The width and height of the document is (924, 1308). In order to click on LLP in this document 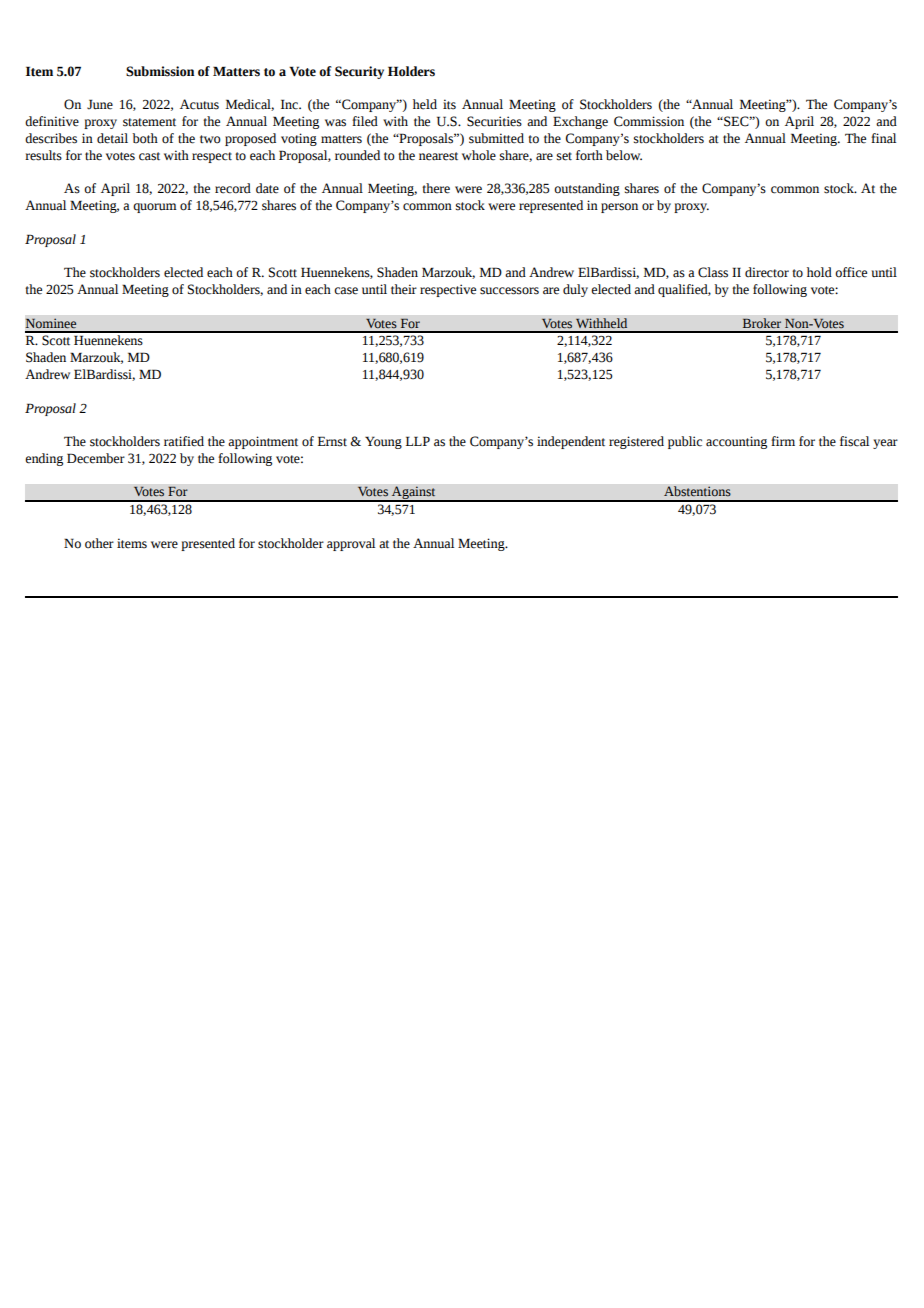, I will do `click(418, 441)`.
